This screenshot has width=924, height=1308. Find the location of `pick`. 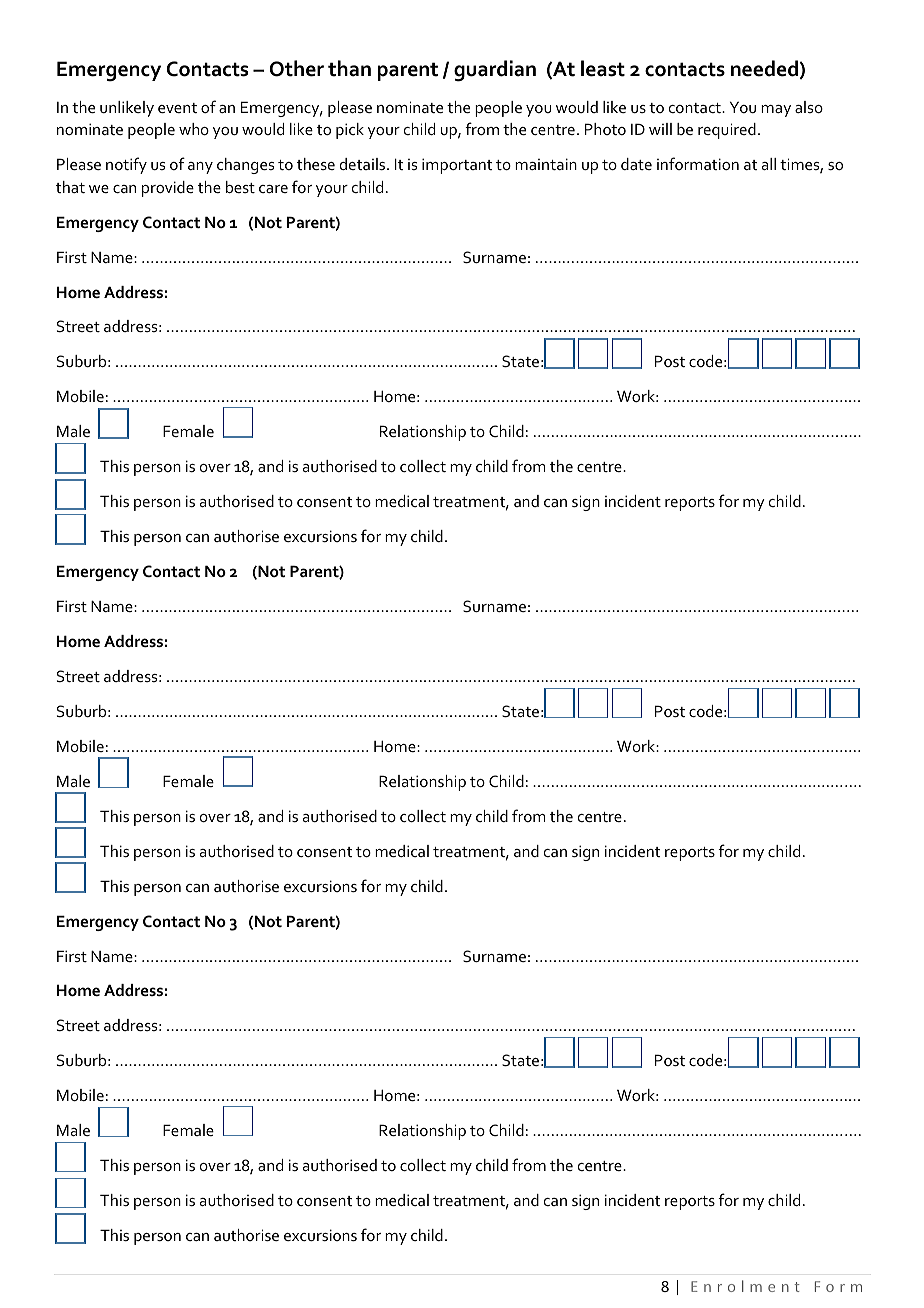

pick is located at coordinates (350, 131).
